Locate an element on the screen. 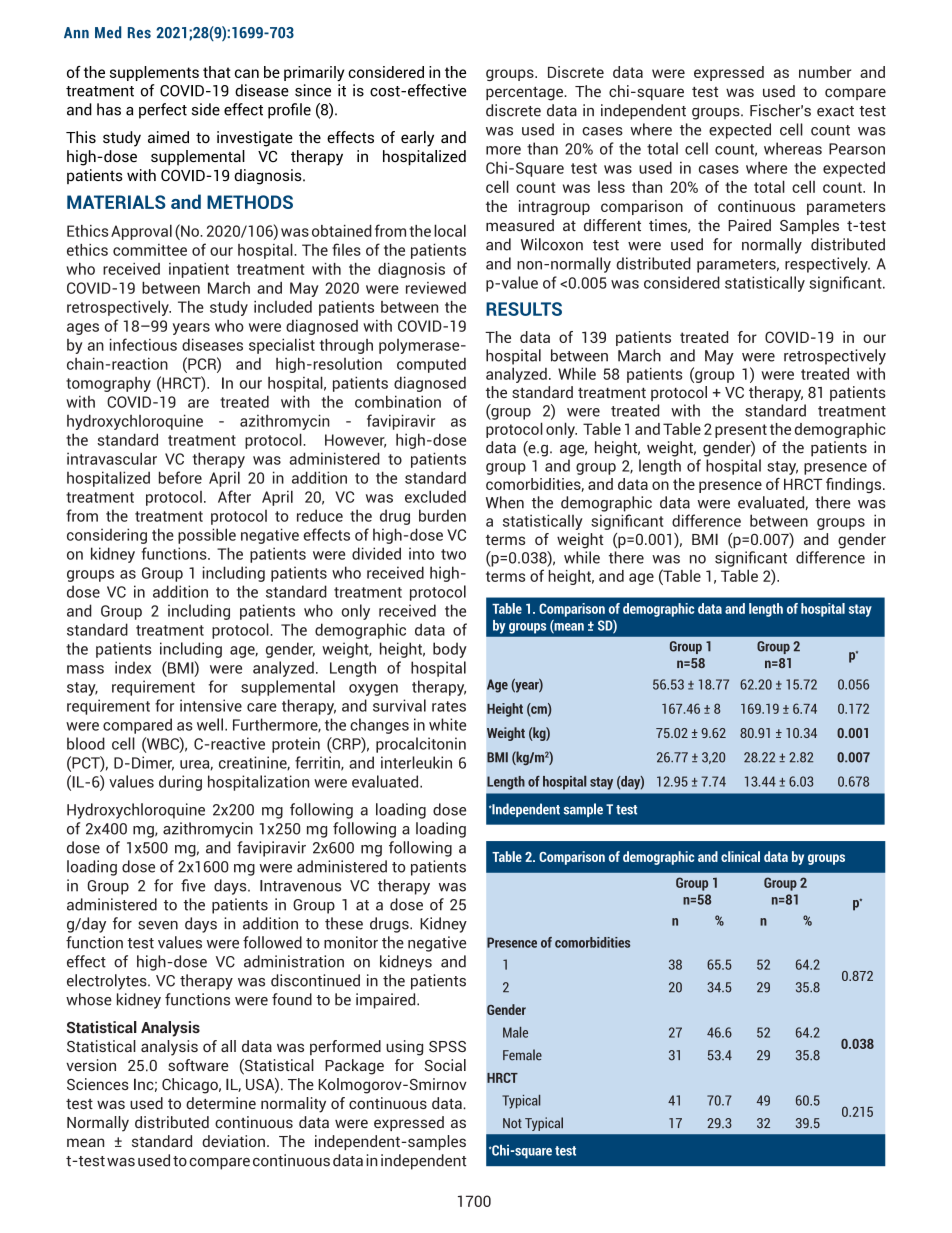 This screenshot has width=952, height=1233. reviewed is located at coordinates (436, 288).
